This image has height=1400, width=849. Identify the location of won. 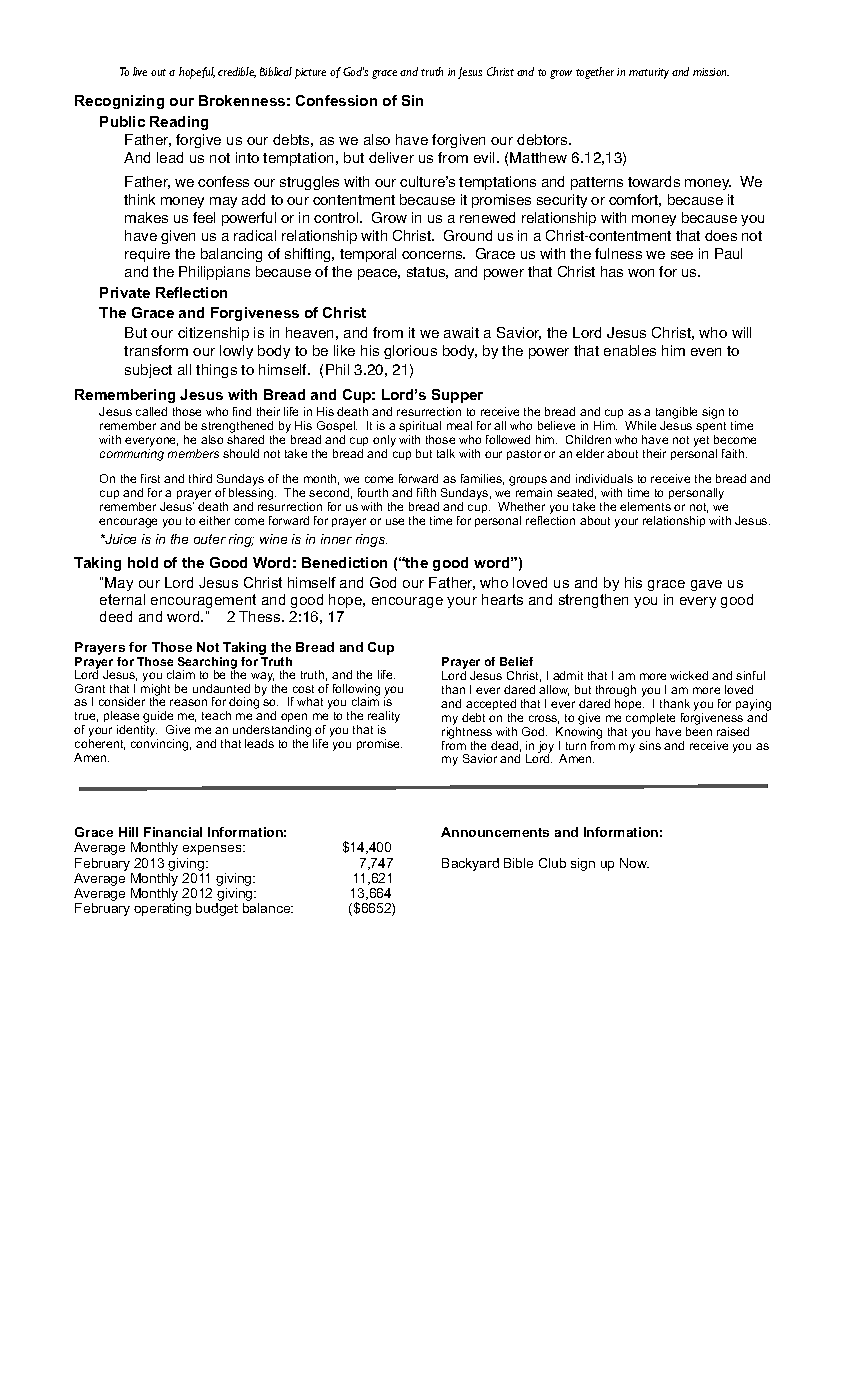
(641, 273).
